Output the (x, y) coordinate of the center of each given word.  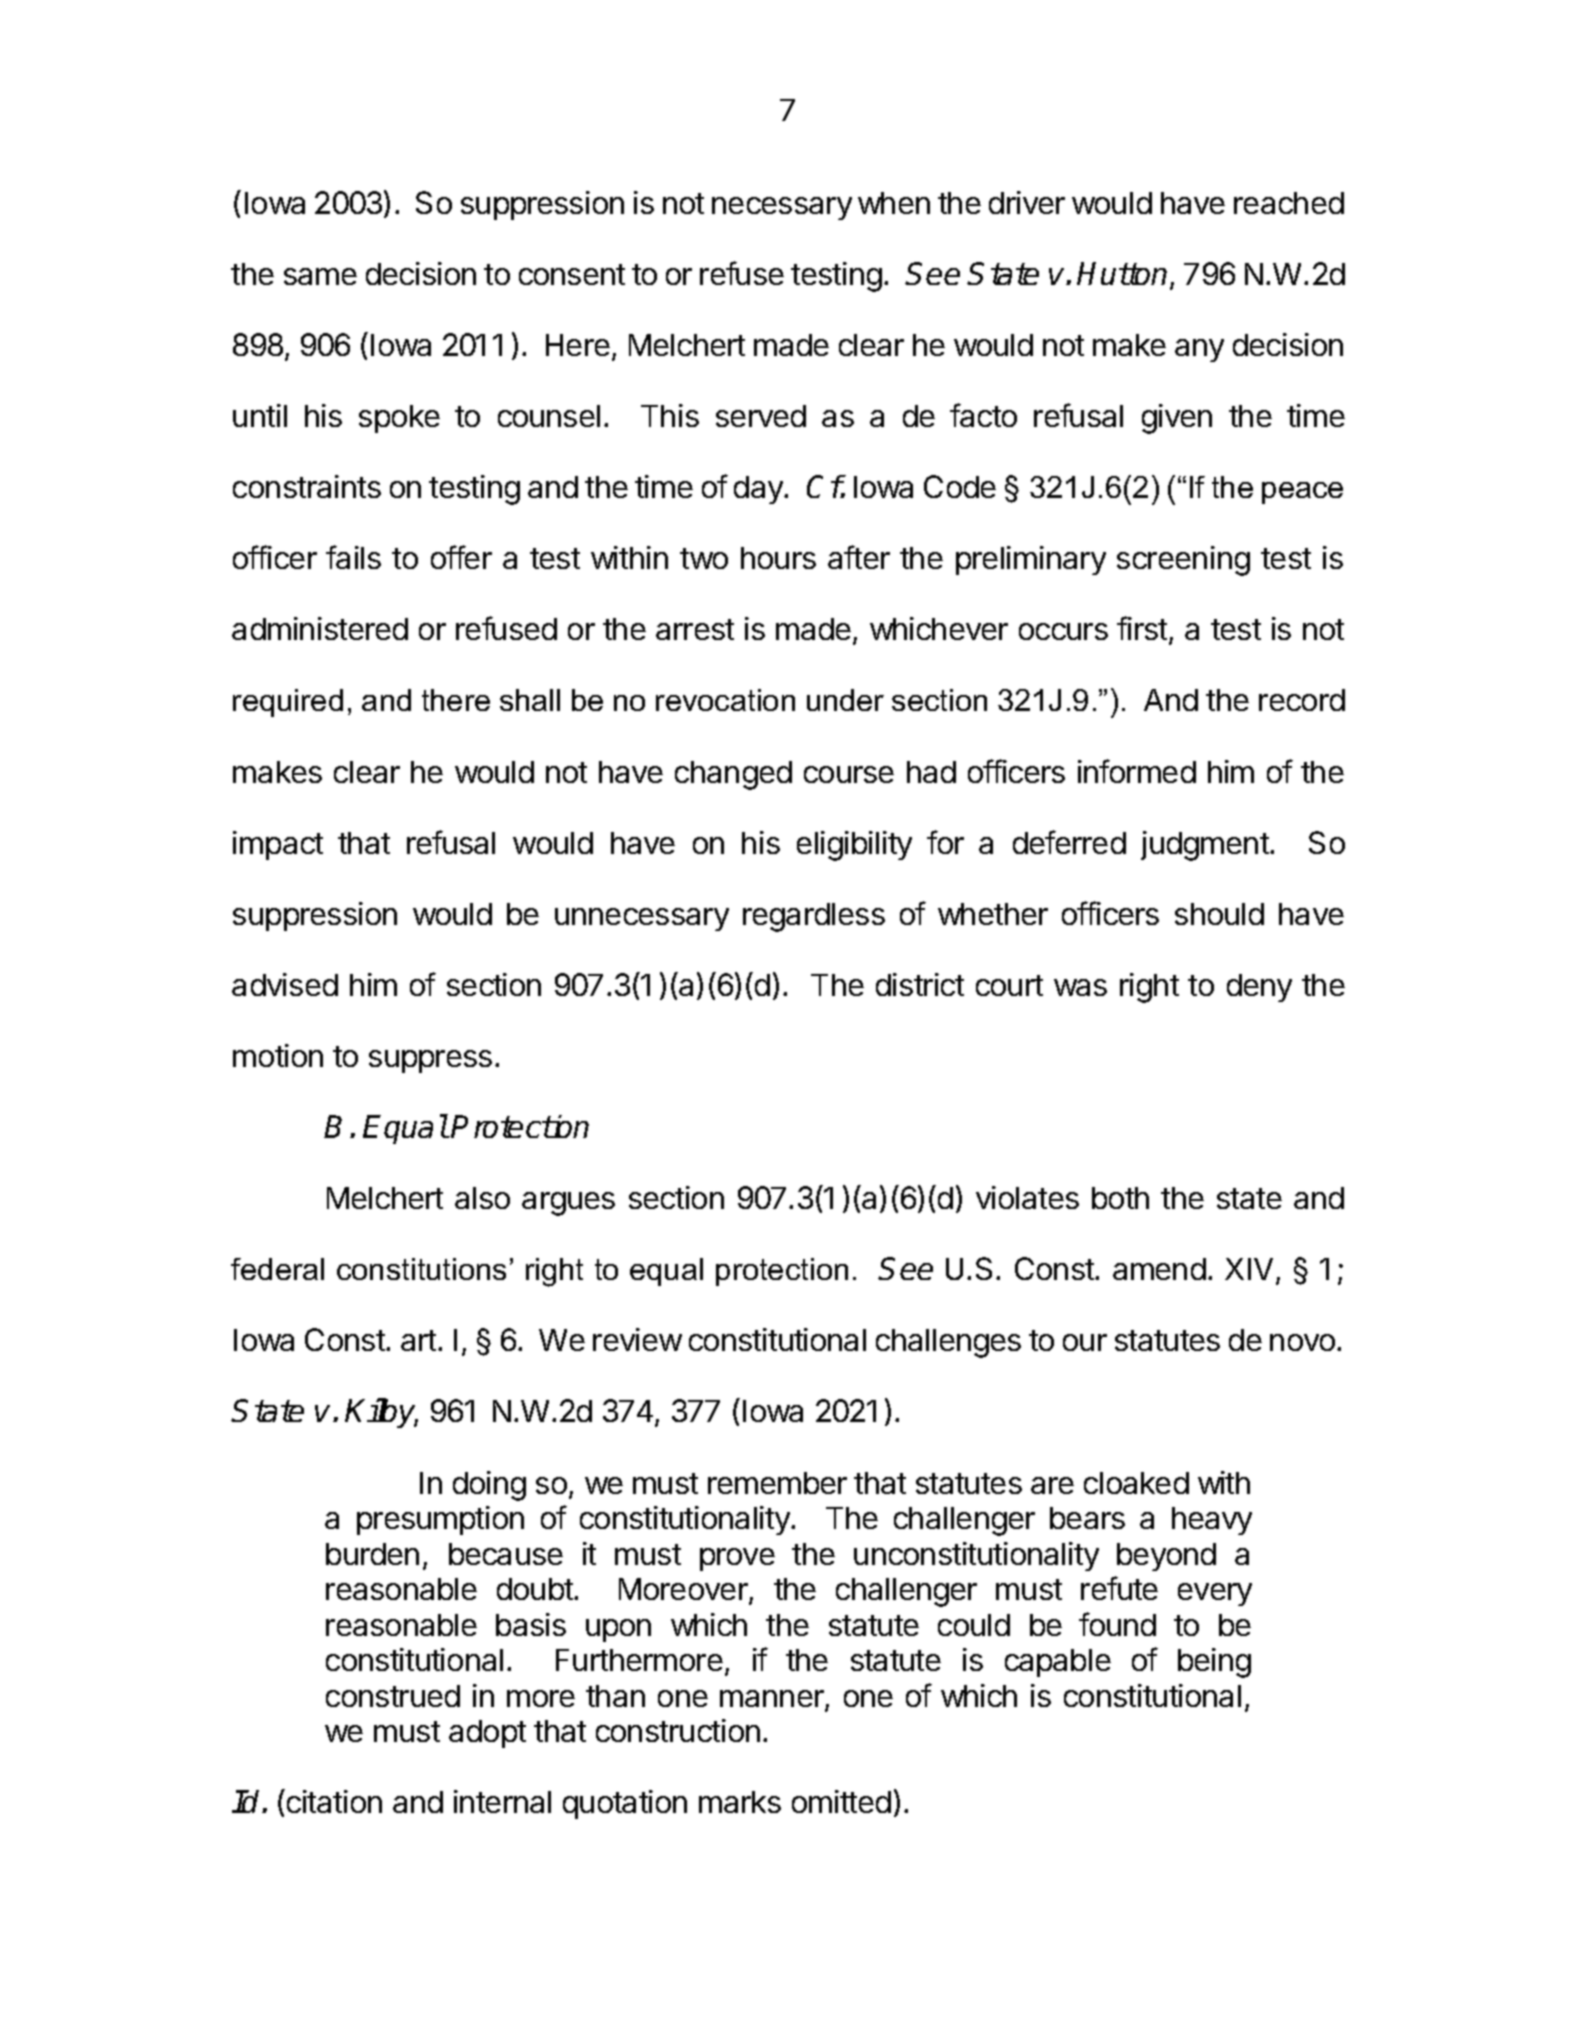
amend (1159, 1269)
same (320, 276)
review (637, 1339)
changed (733, 775)
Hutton (1124, 275)
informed (1137, 771)
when (894, 203)
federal (277, 1269)
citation (333, 1801)
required (288, 703)
